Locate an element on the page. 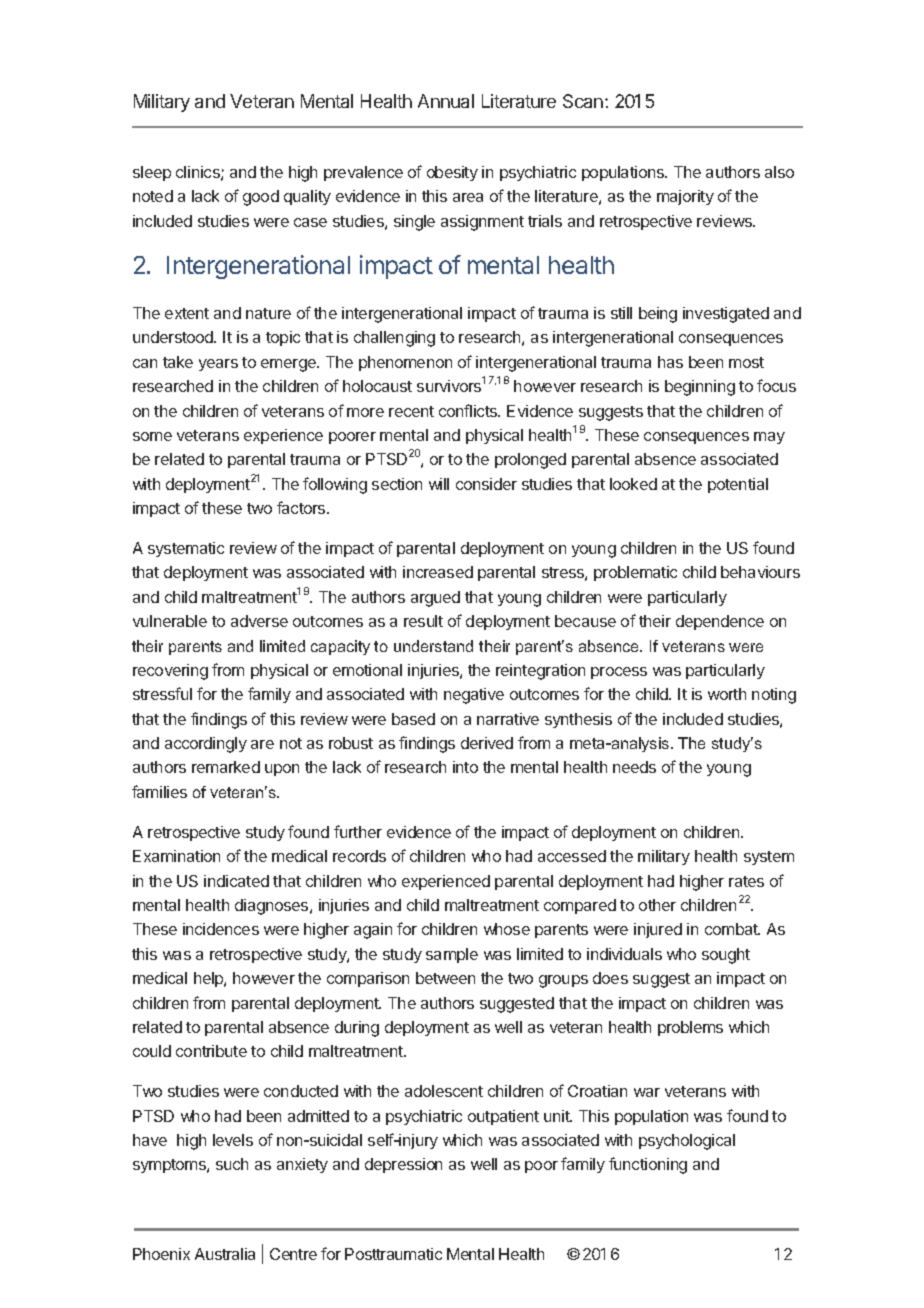  good is located at coordinates (261, 198).
